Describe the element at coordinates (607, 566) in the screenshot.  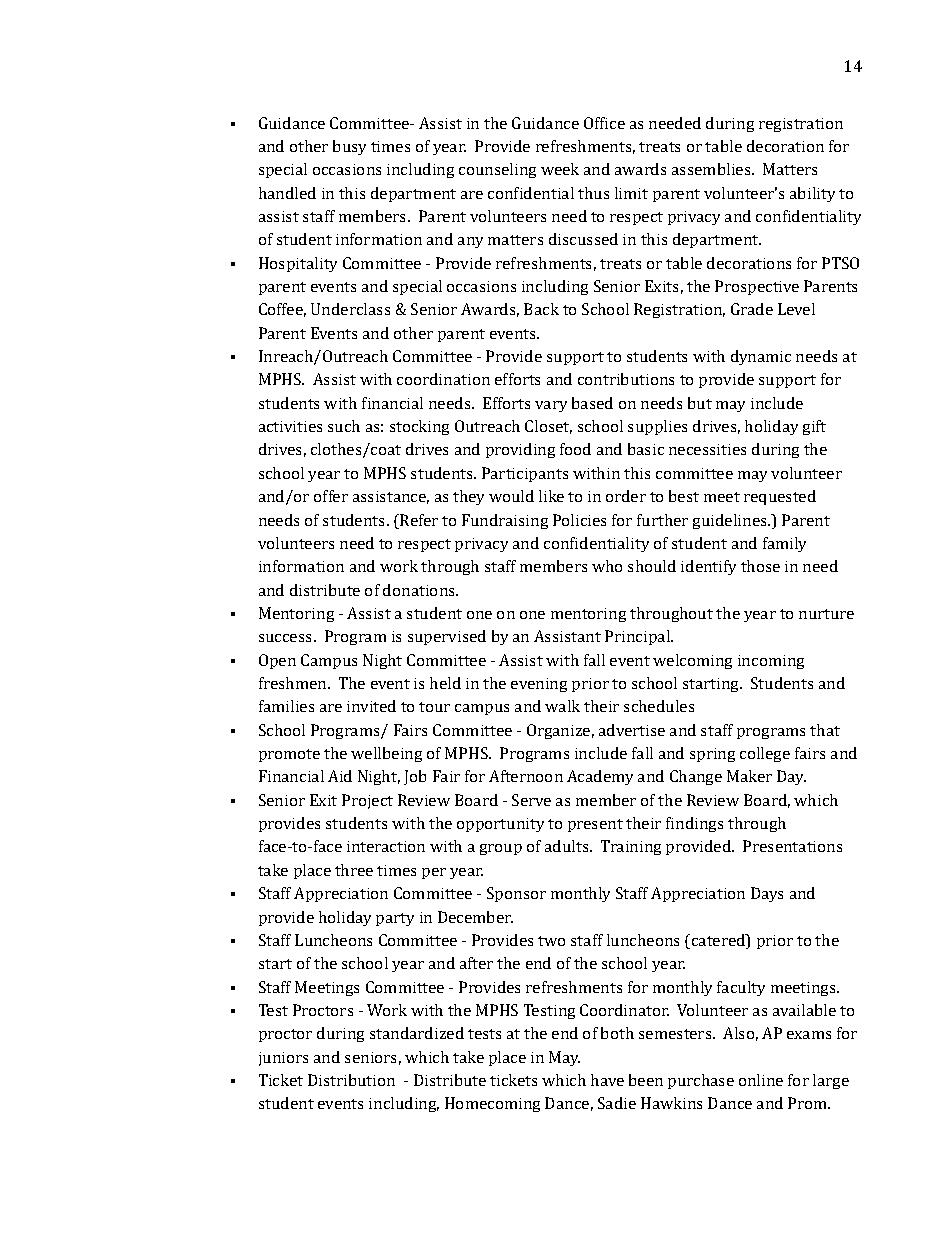
I see `who` at that location.
